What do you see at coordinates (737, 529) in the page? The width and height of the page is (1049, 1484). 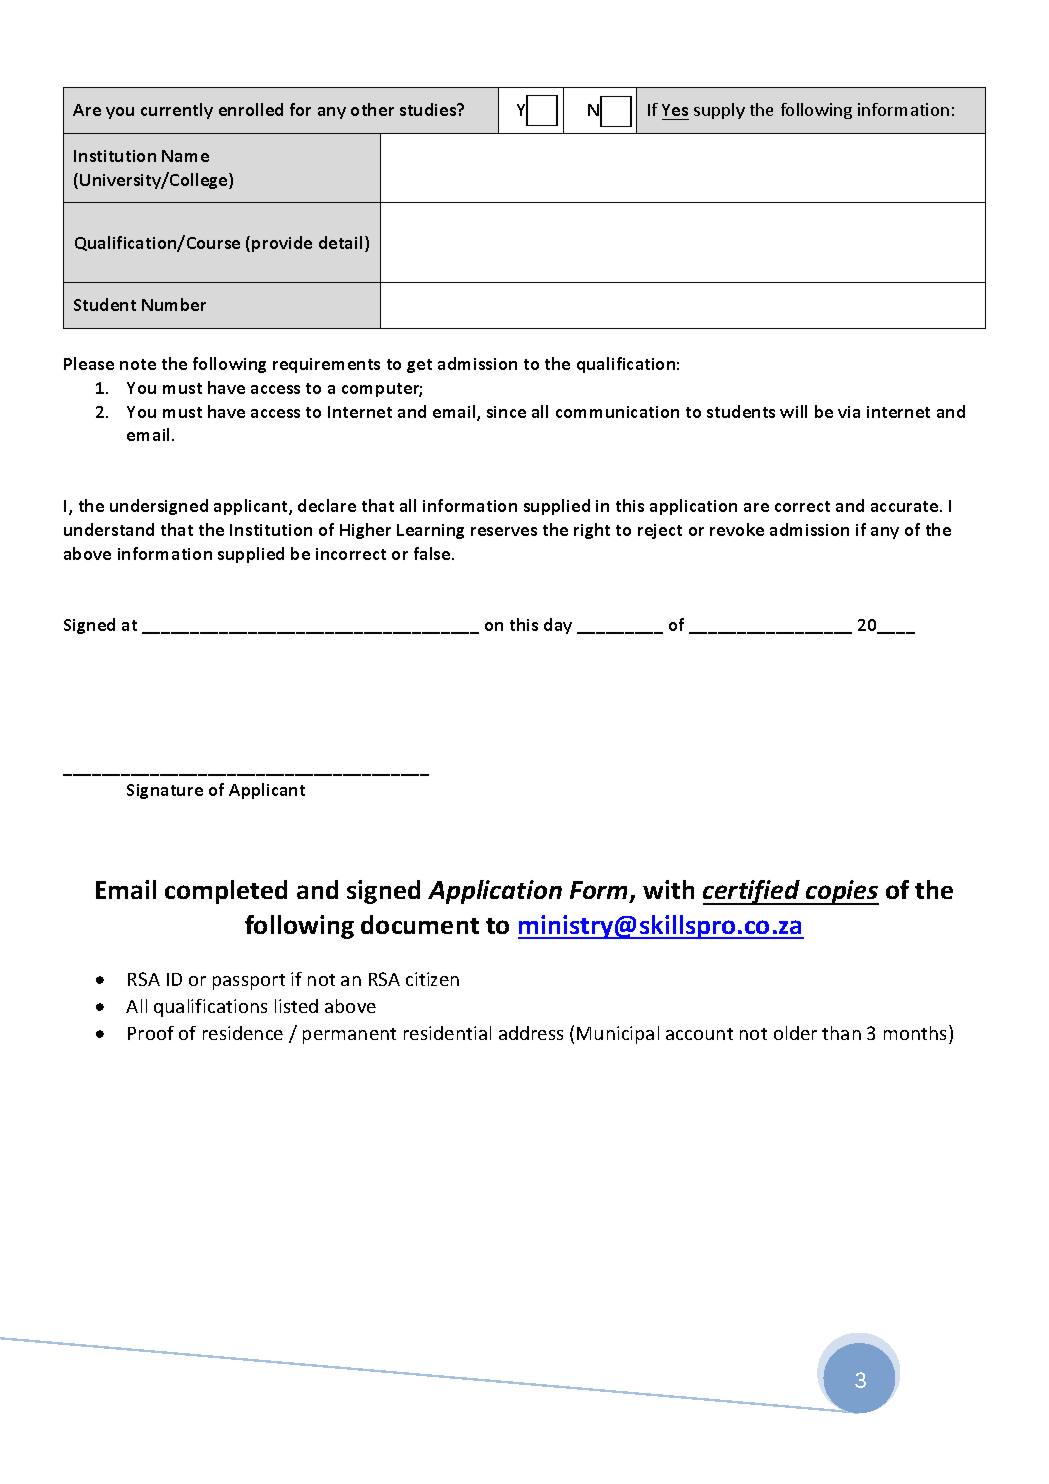 I see `revoke` at bounding box center [737, 529].
